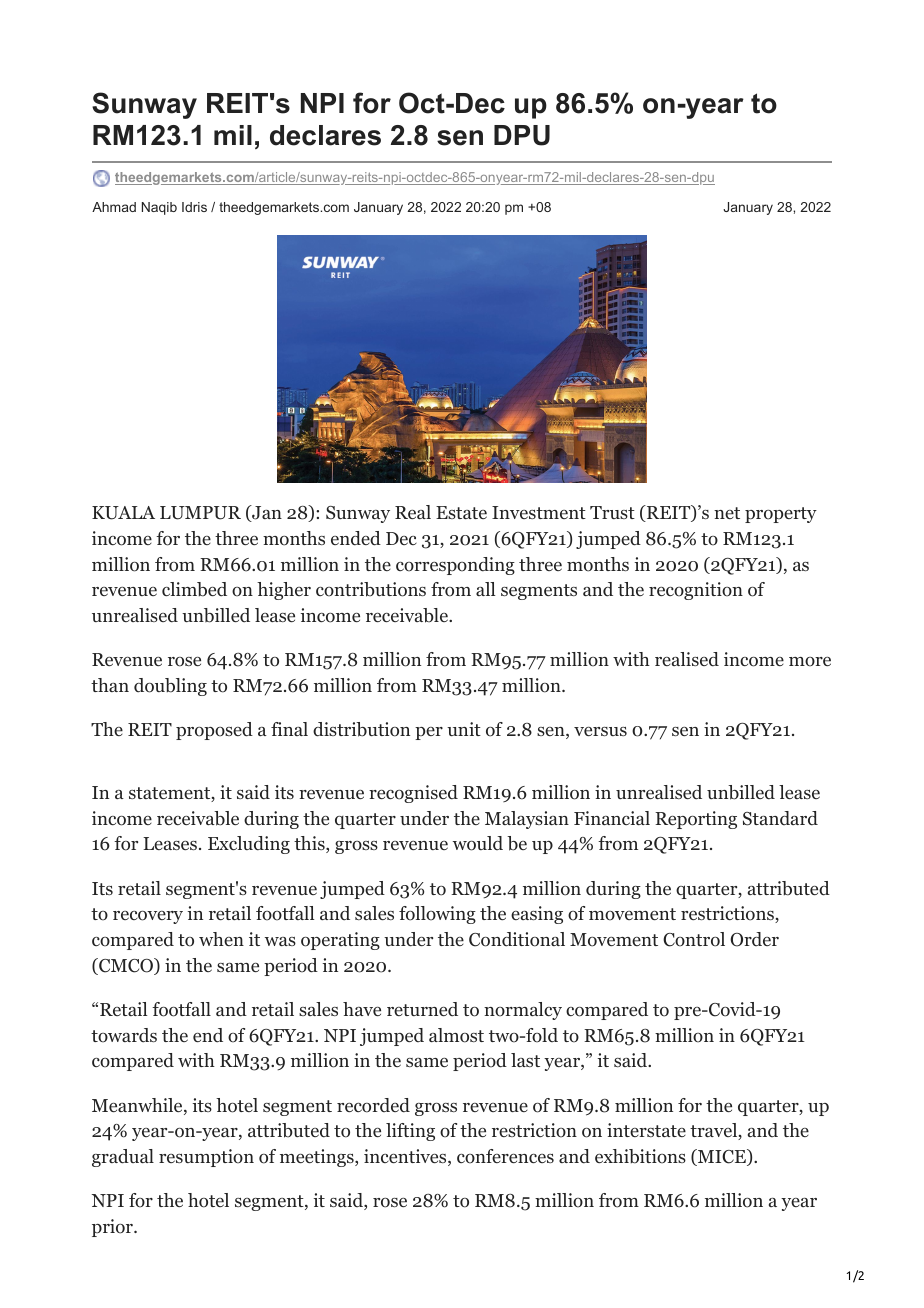 The image size is (924, 1308). What do you see at coordinates (206, 1158) in the screenshot?
I see `resumption` at bounding box center [206, 1158].
